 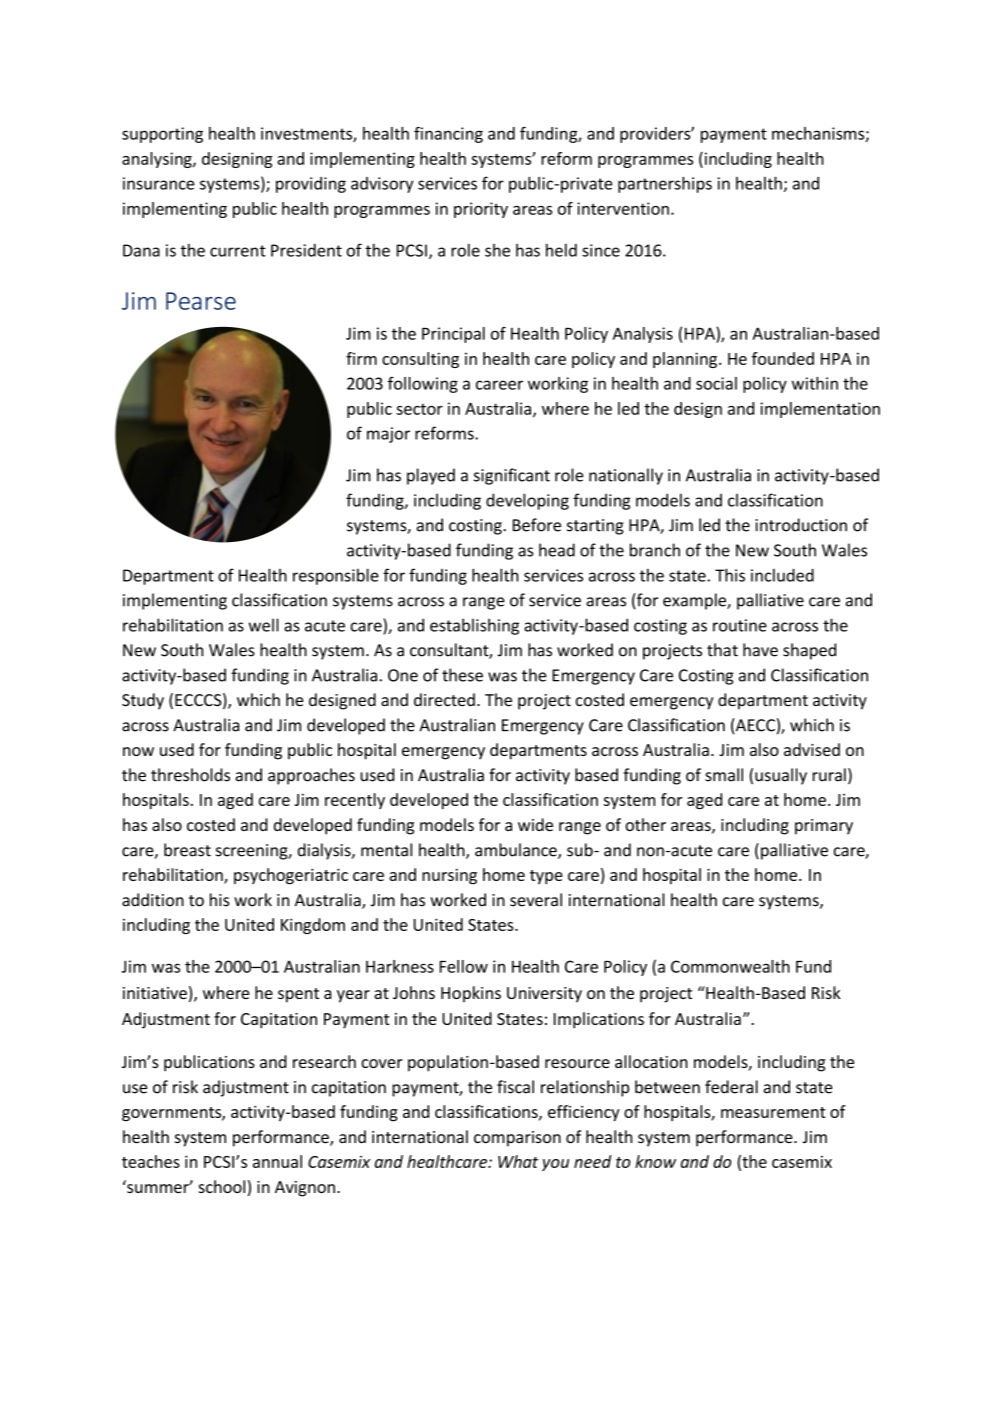 What do you see at coordinates (264, 625) in the image?
I see `well` at bounding box center [264, 625].
